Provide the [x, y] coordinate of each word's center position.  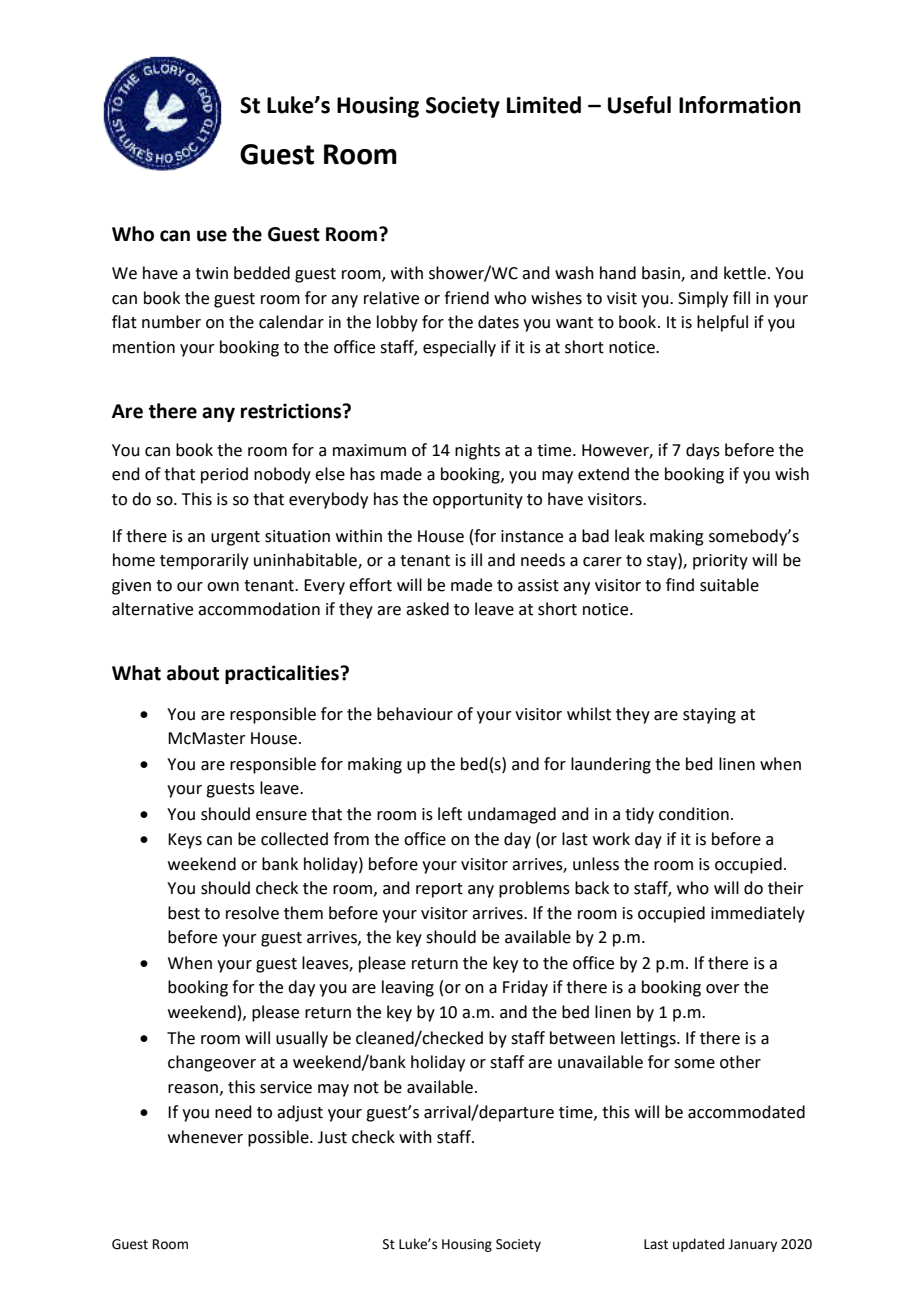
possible [279, 1138]
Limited [544, 105]
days [703, 451]
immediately [758, 914]
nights [477, 451]
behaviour [415, 714]
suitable [729, 585]
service [286, 1087]
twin [211, 273]
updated [698, 1245]
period [224, 475]
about [193, 673]
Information [740, 105]
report [439, 890]
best [184, 913]
